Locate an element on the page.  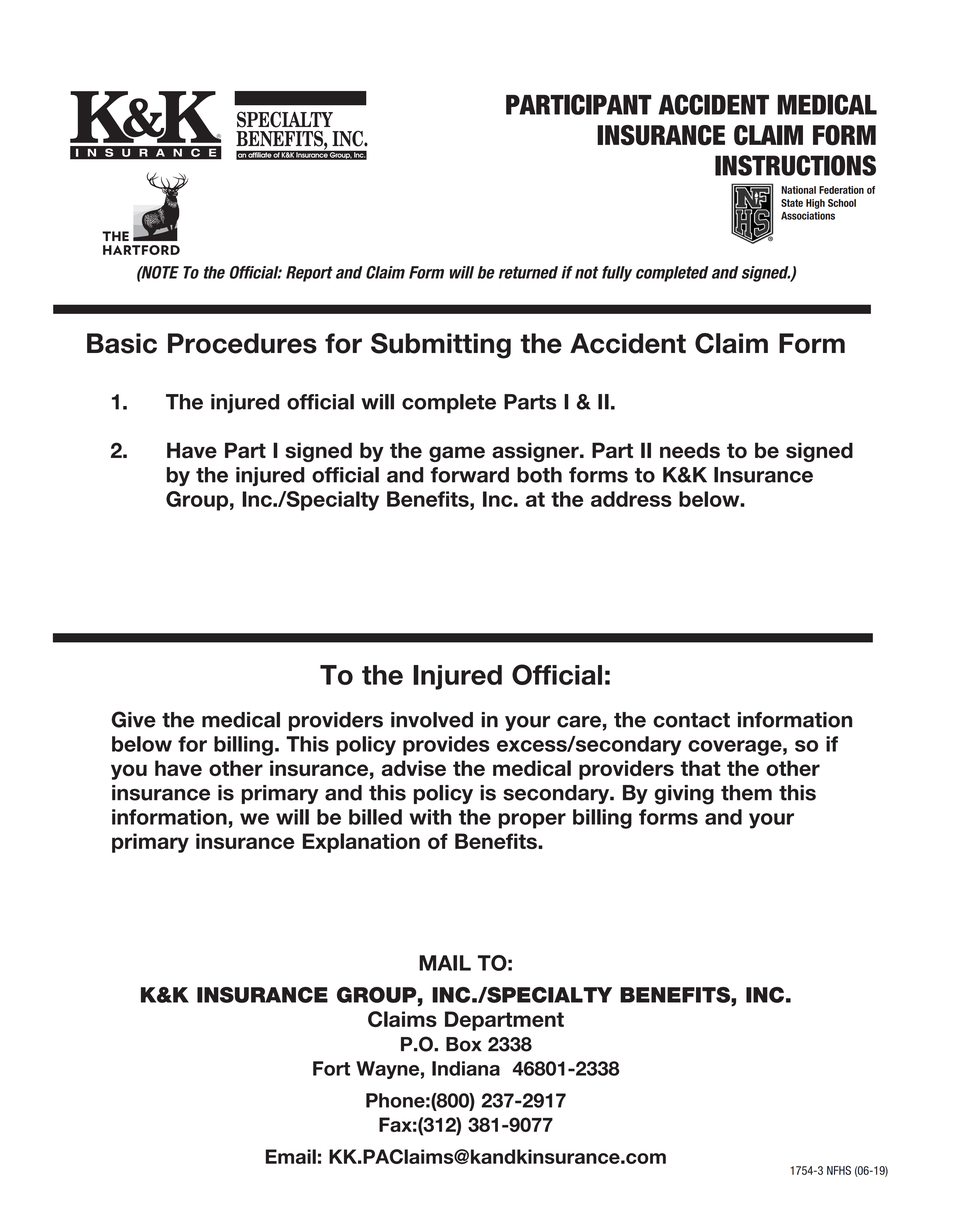
State is located at coordinates (792, 203).
